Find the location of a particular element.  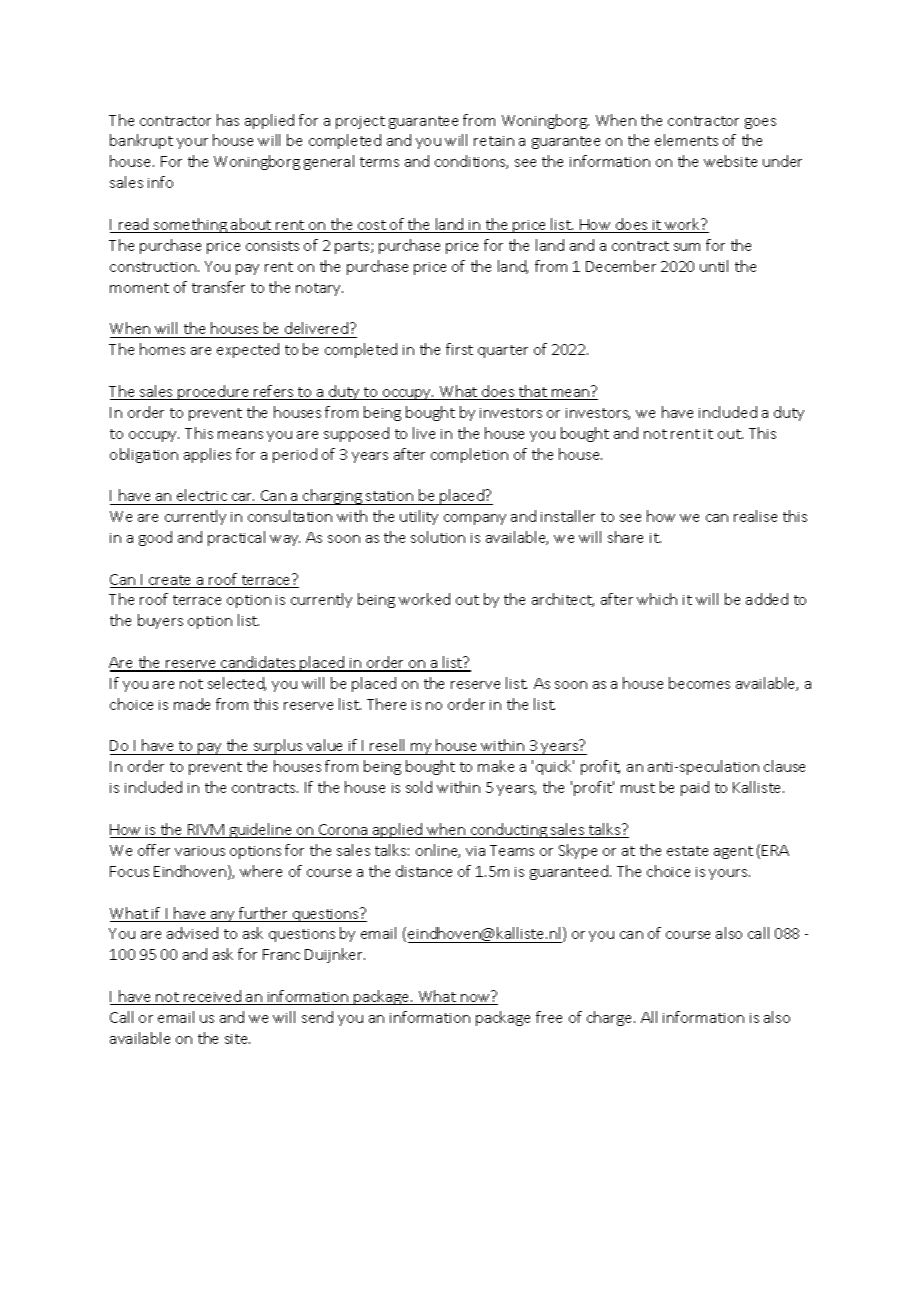

received is located at coordinates (212, 997).
